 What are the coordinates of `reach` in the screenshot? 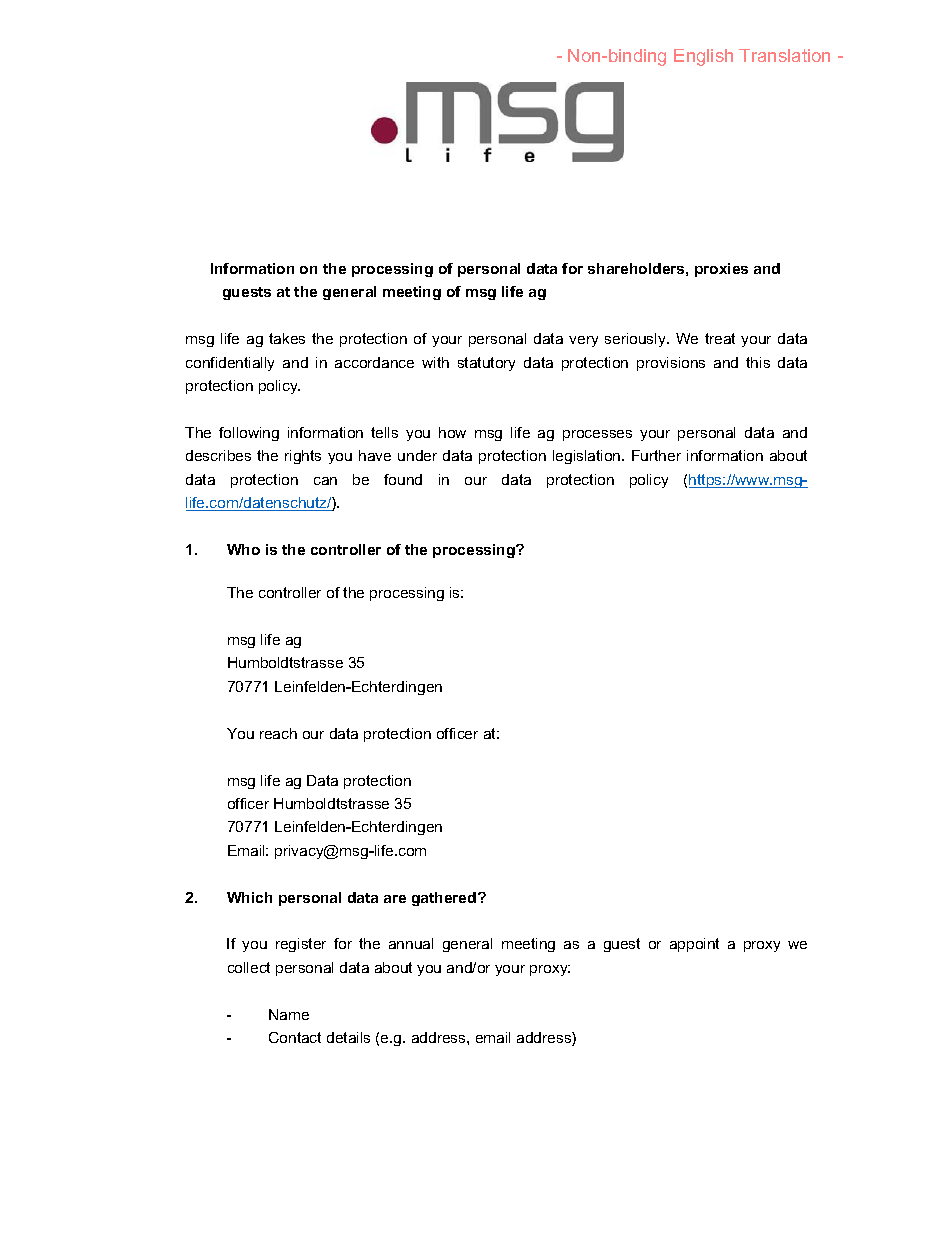 It's located at (278, 733).
